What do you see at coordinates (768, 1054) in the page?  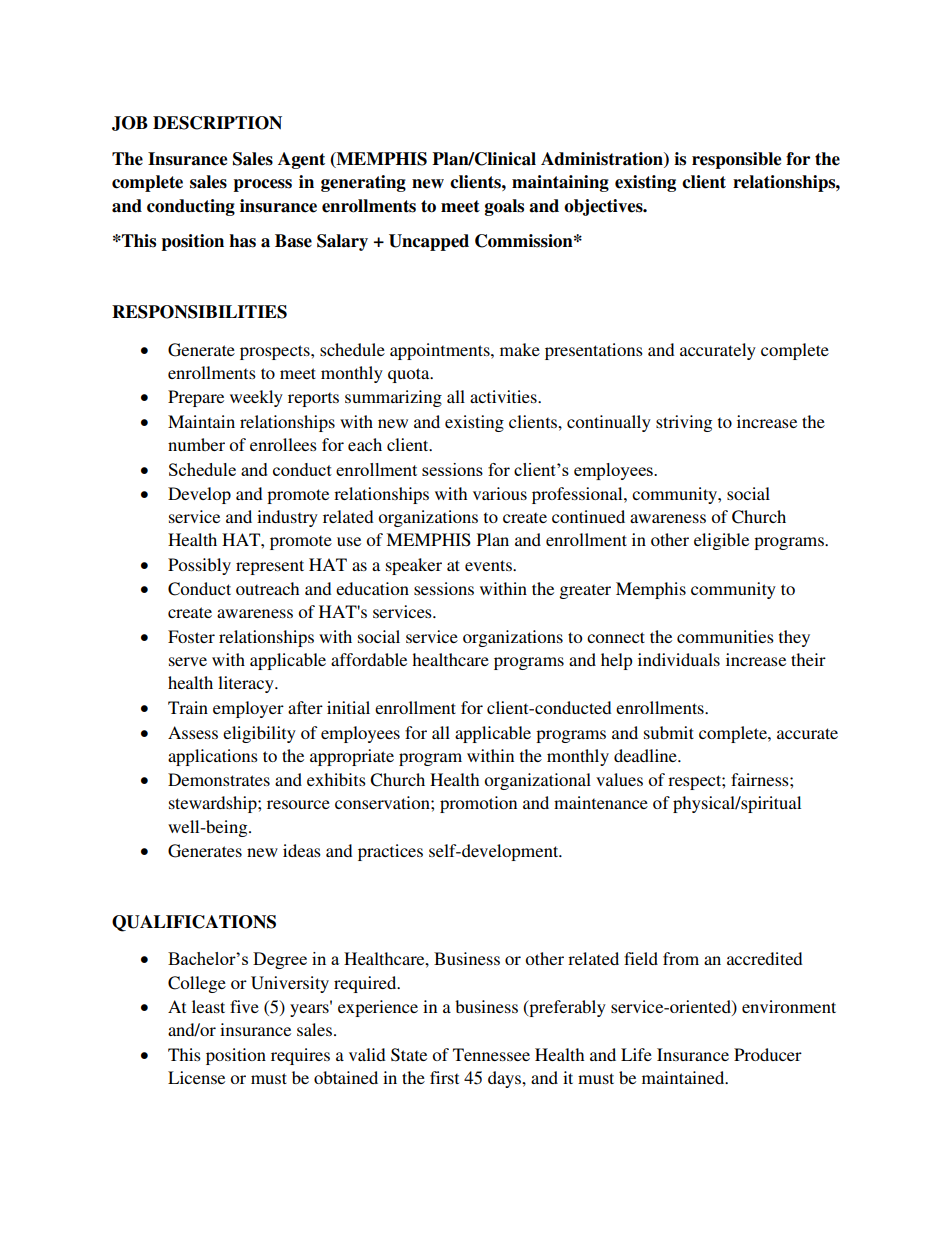 I see `Producer` at bounding box center [768, 1054].
